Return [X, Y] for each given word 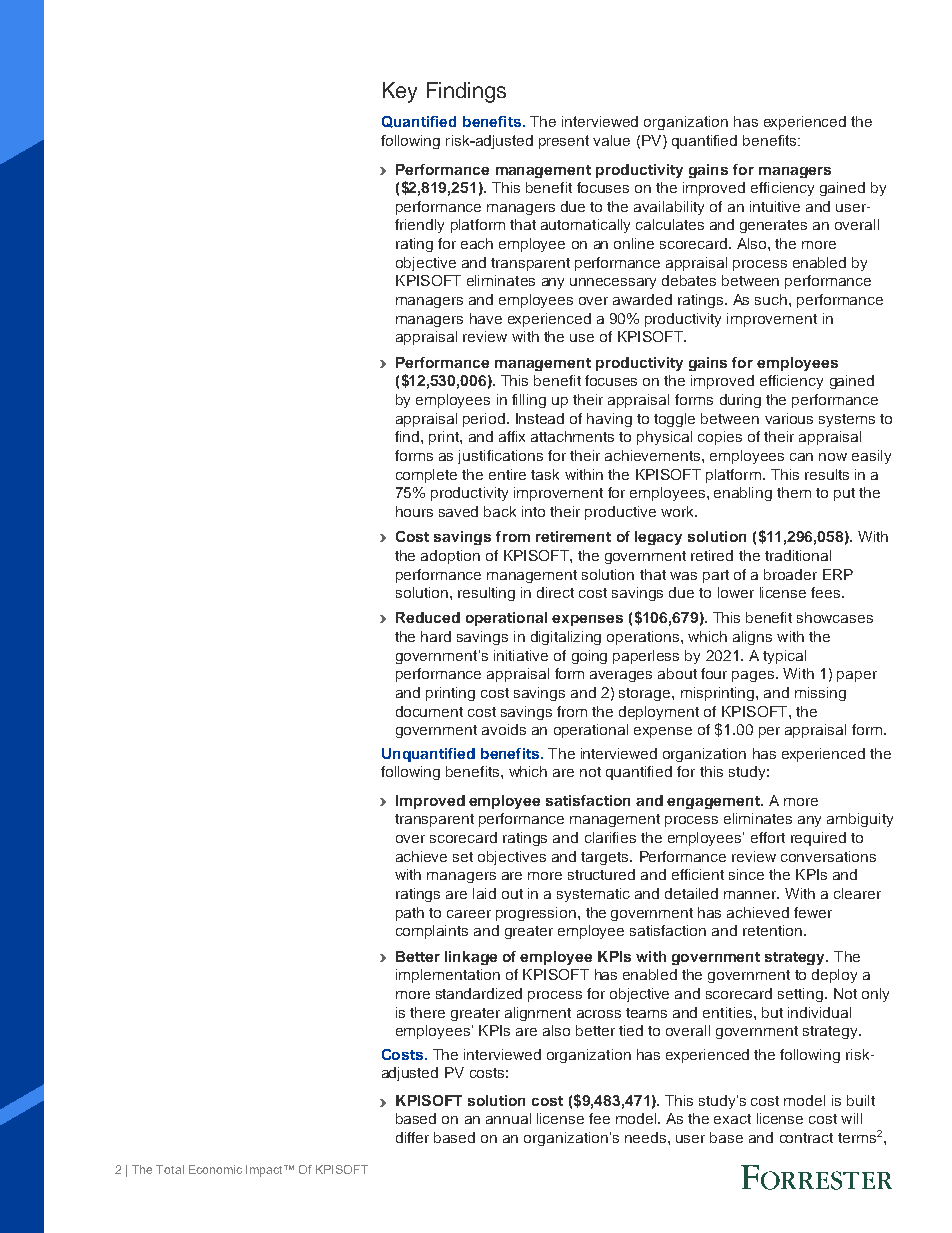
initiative [521, 655]
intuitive [775, 206]
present [564, 142]
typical [784, 657]
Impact [266, 1171]
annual [508, 1118]
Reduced [428, 617]
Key [400, 92]
